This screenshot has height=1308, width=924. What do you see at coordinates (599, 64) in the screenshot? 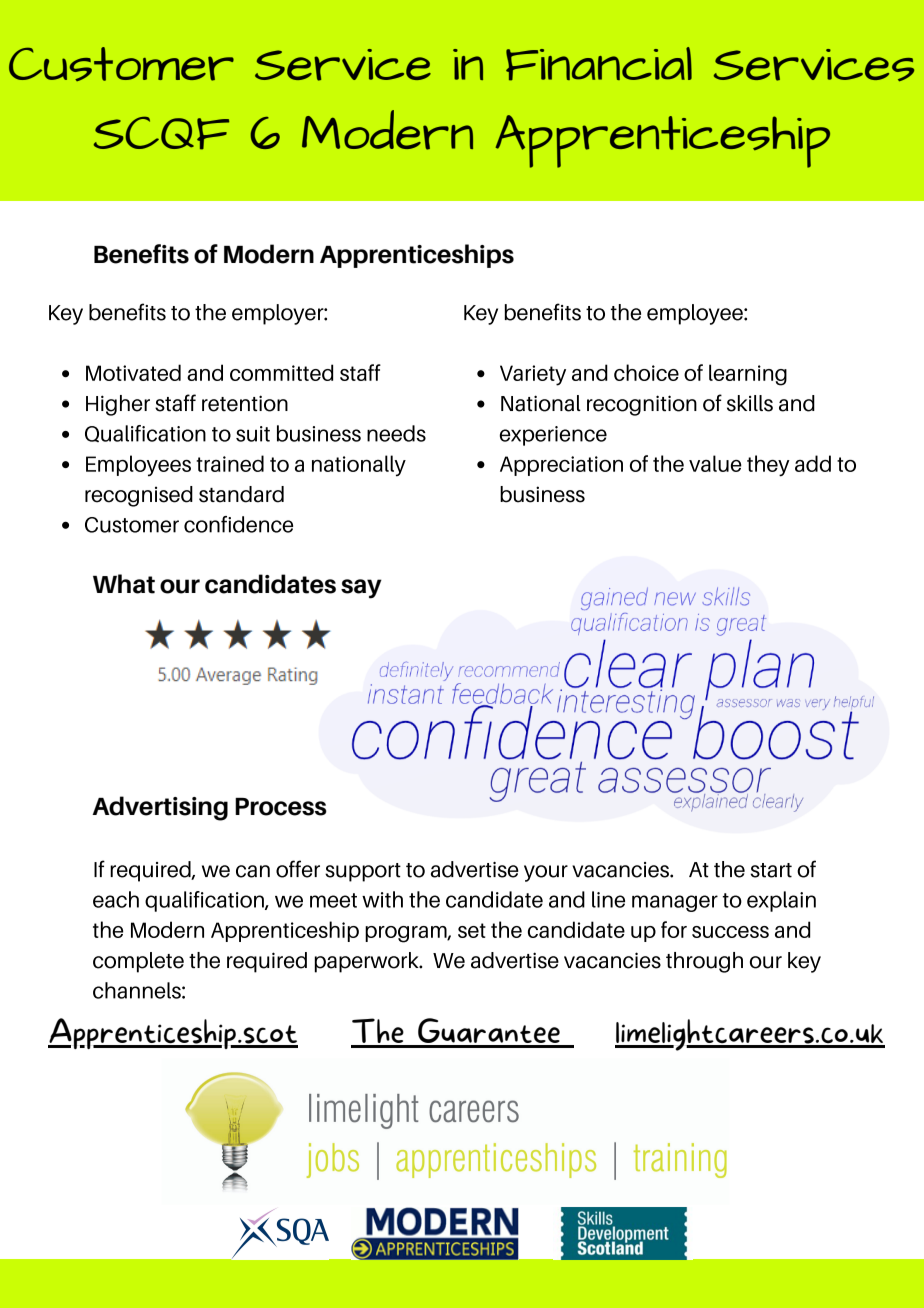
I see `Financial` at bounding box center [599, 64].
